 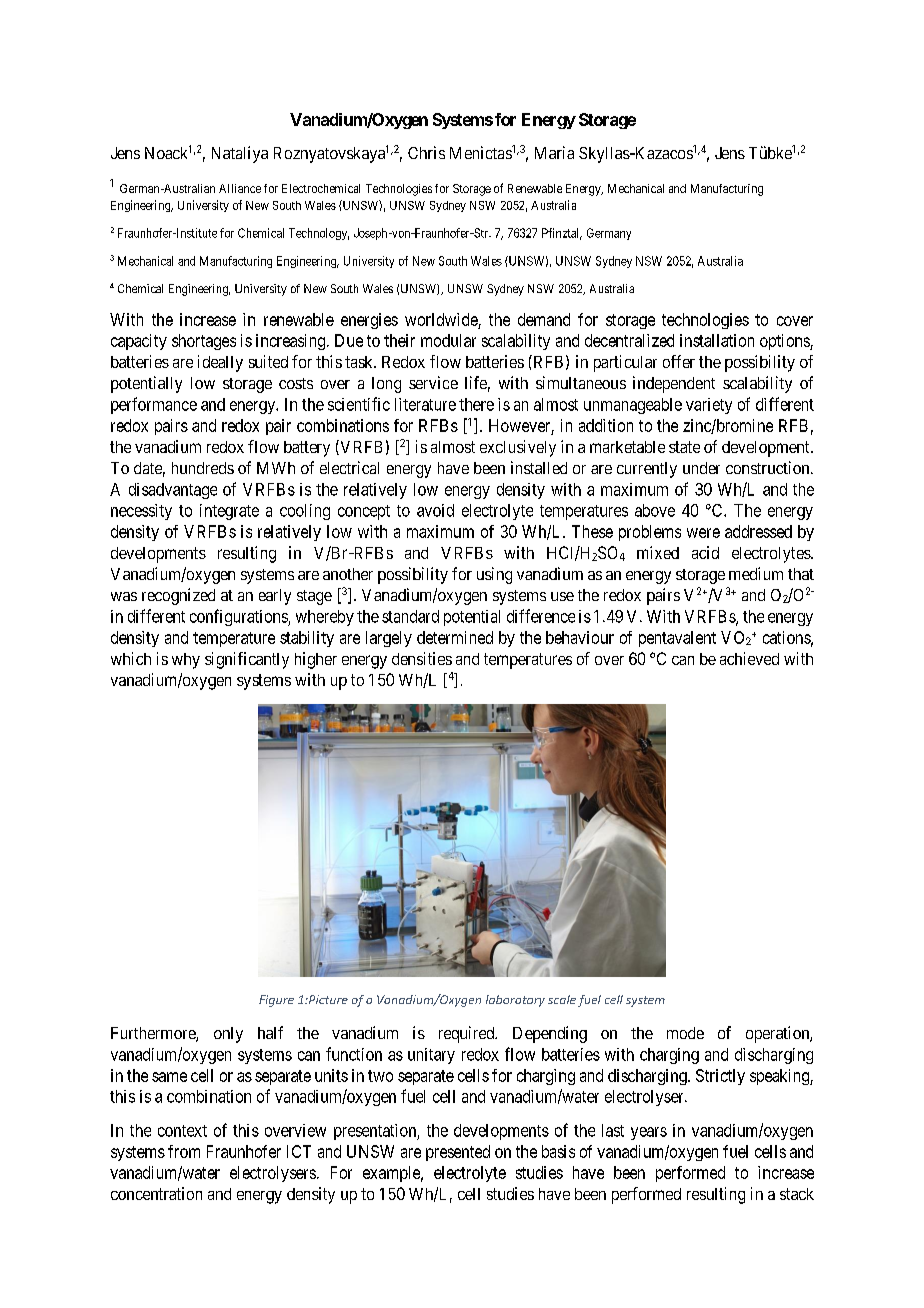 I want to click on avoid, so click(x=435, y=510).
